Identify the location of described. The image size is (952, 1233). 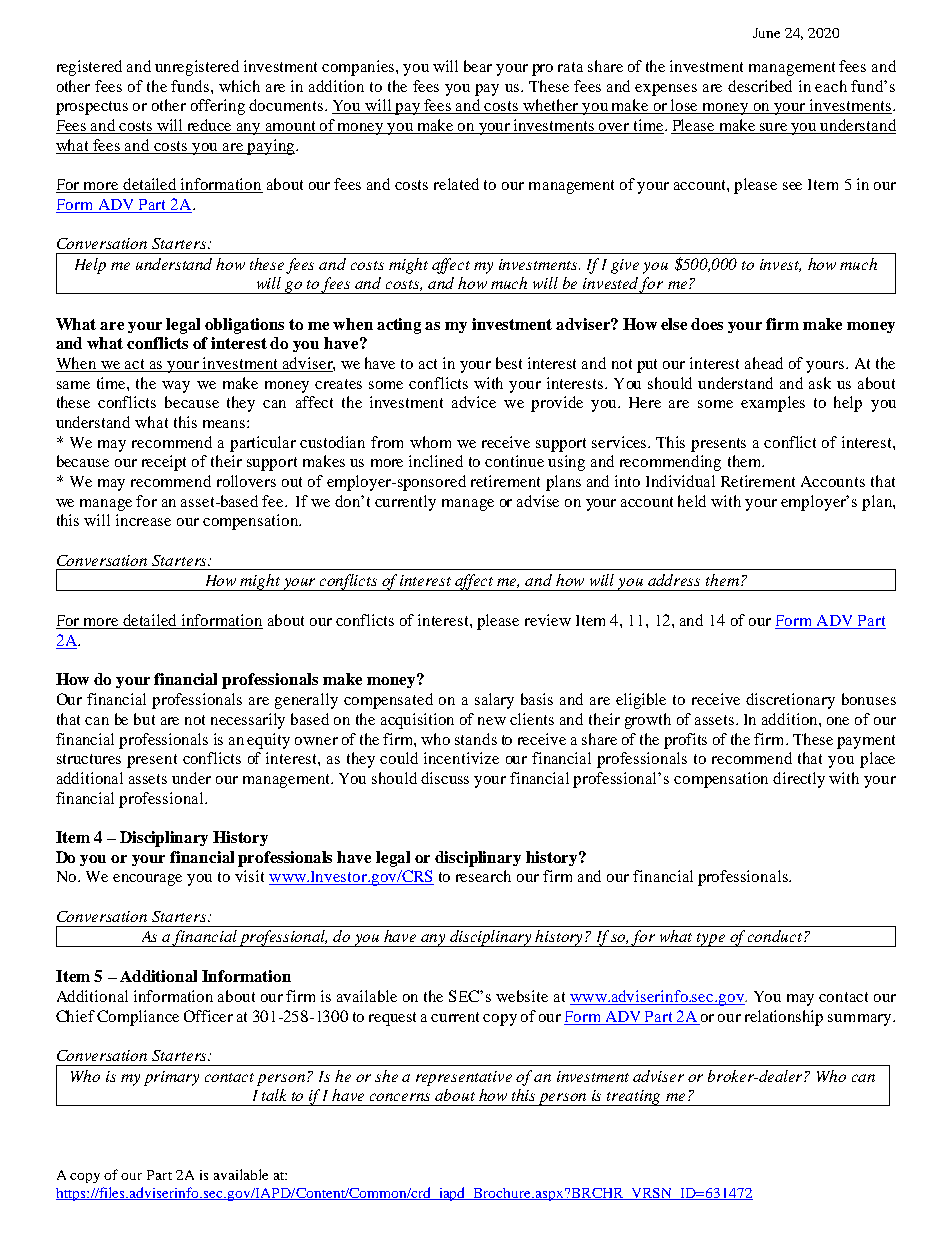
(760, 86).
